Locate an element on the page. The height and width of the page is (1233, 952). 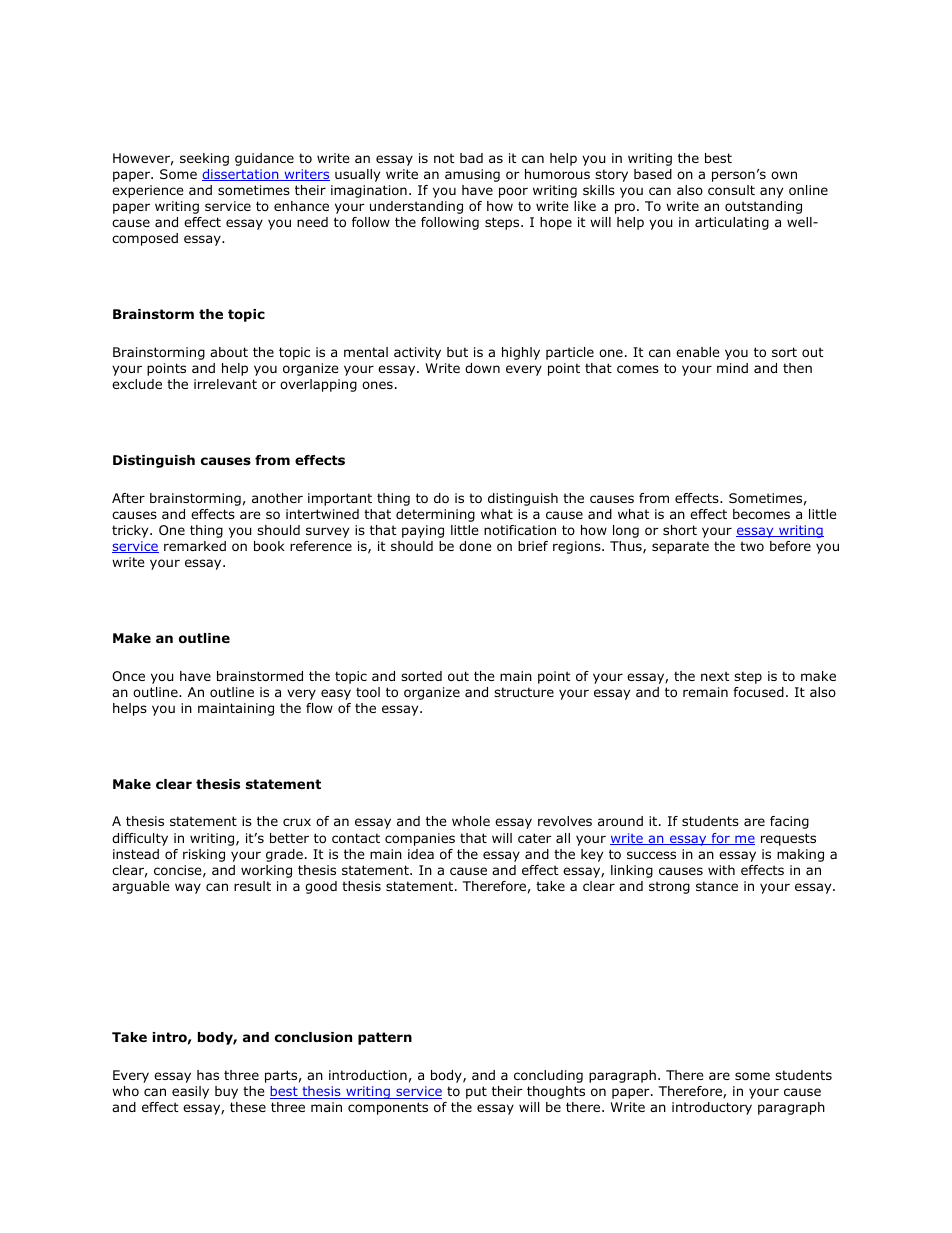
amusing is located at coordinates (472, 175).
